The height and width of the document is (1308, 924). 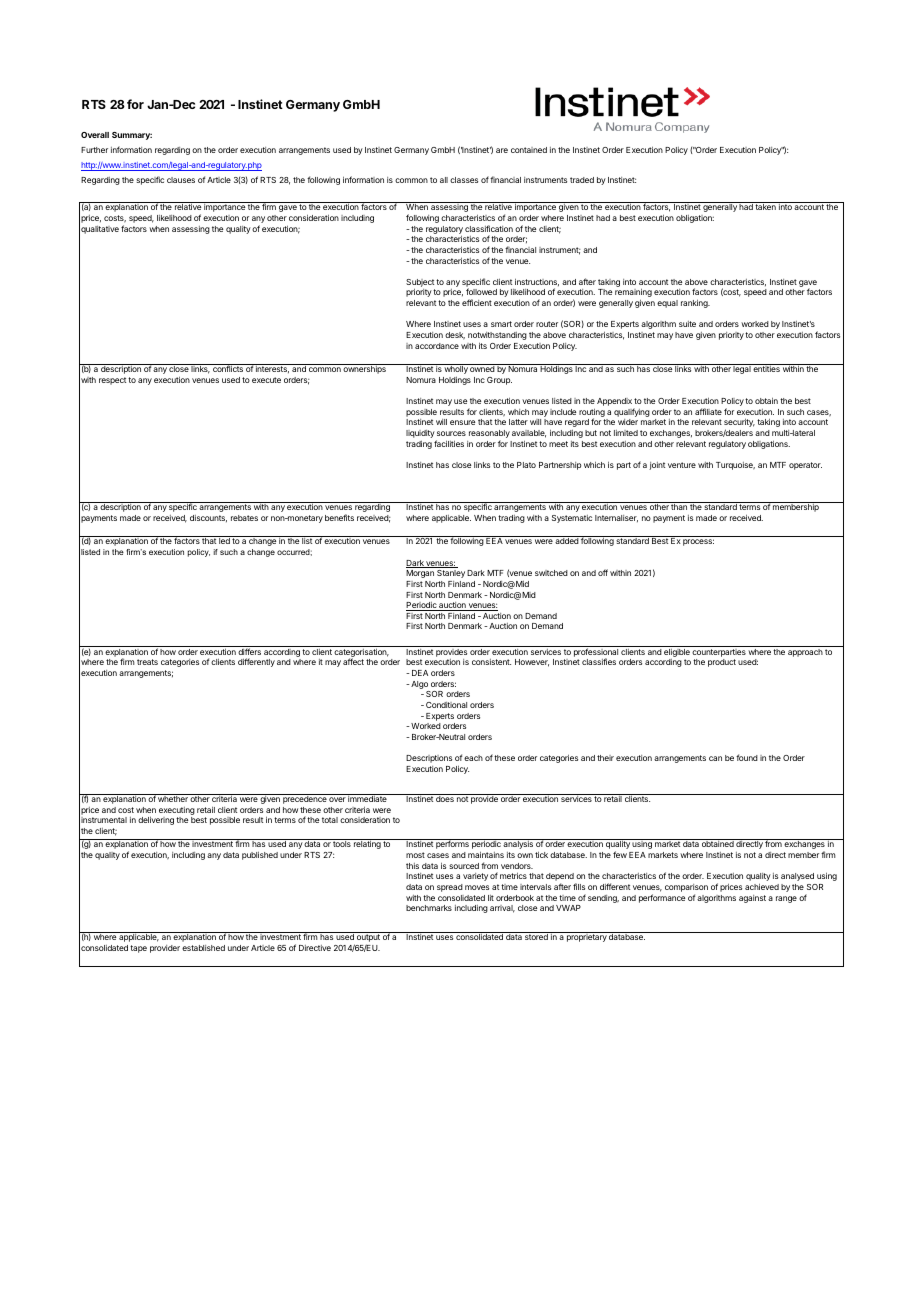 What do you see at coordinates (147, 662) in the document?
I see `treats` at bounding box center [147, 662].
